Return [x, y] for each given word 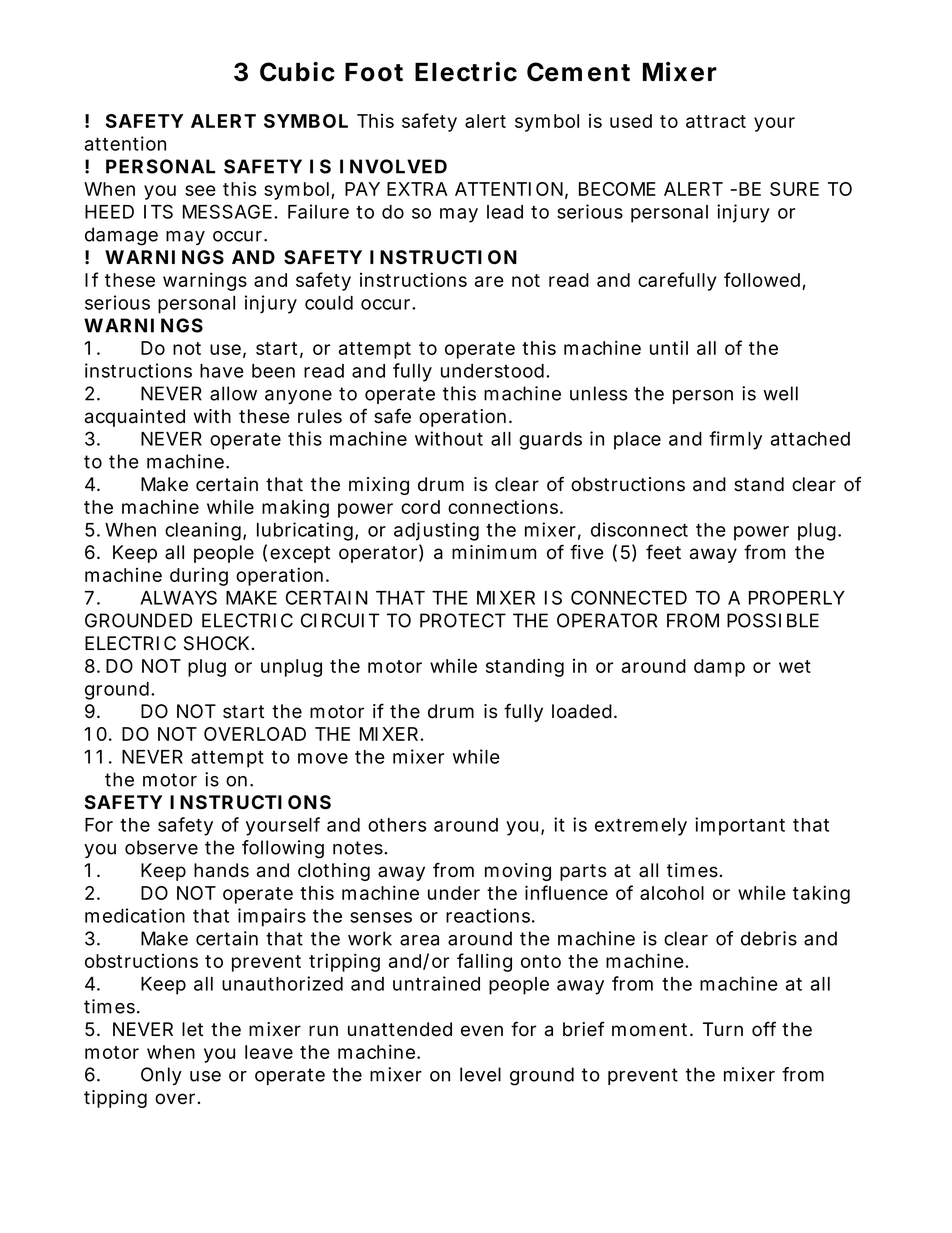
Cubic [297, 72]
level [480, 1074]
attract [716, 121]
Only [161, 1076]
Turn [723, 1029]
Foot [374, 72]
